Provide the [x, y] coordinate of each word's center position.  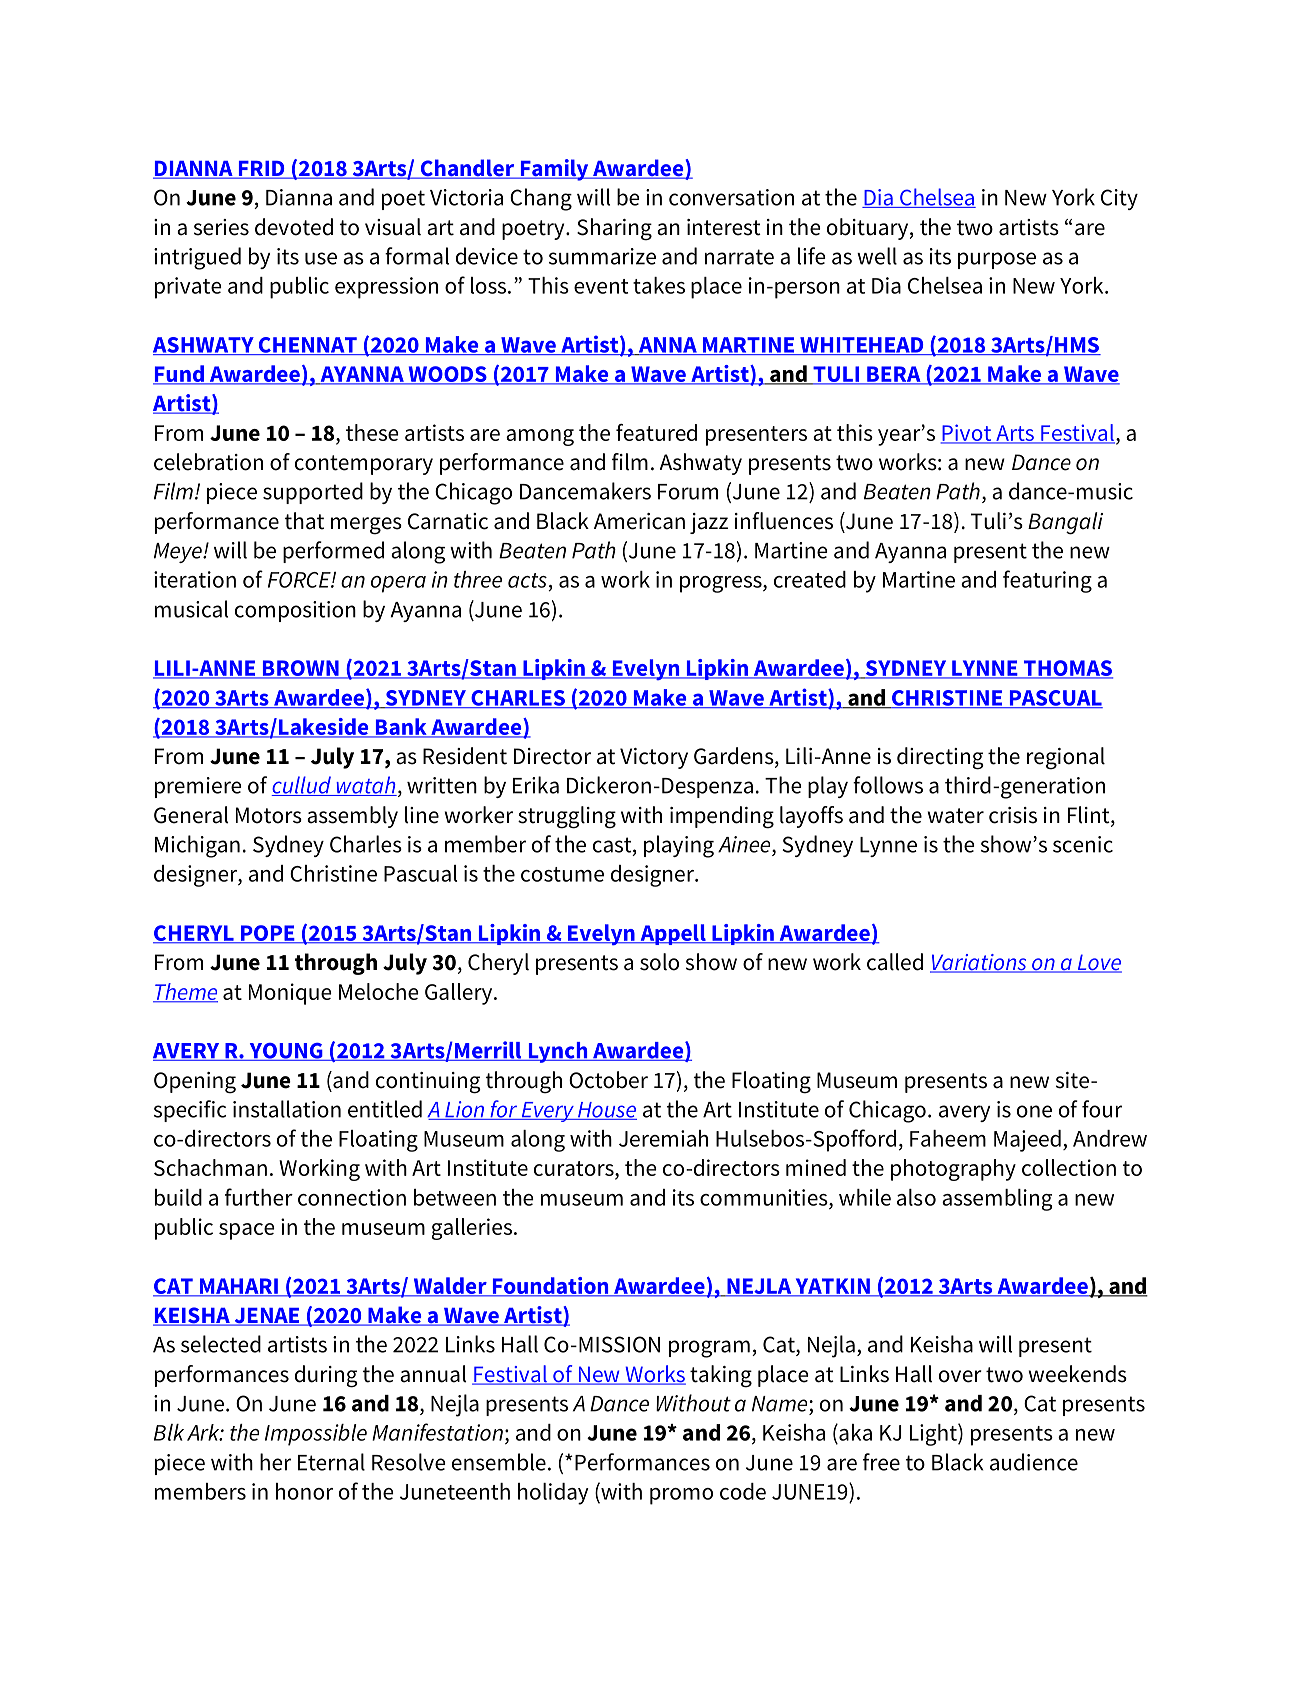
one [1034, 1111]
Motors [269, 815]
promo [681, 1496]
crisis [1013, 815]
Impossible [316, 1435]
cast [613, 846]
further [259, 1197]
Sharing [614, 229]
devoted [294, 227]
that [304, 521]
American [639, 521]
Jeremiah [663, 1138]
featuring [1047, 581]
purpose [997, 260]
